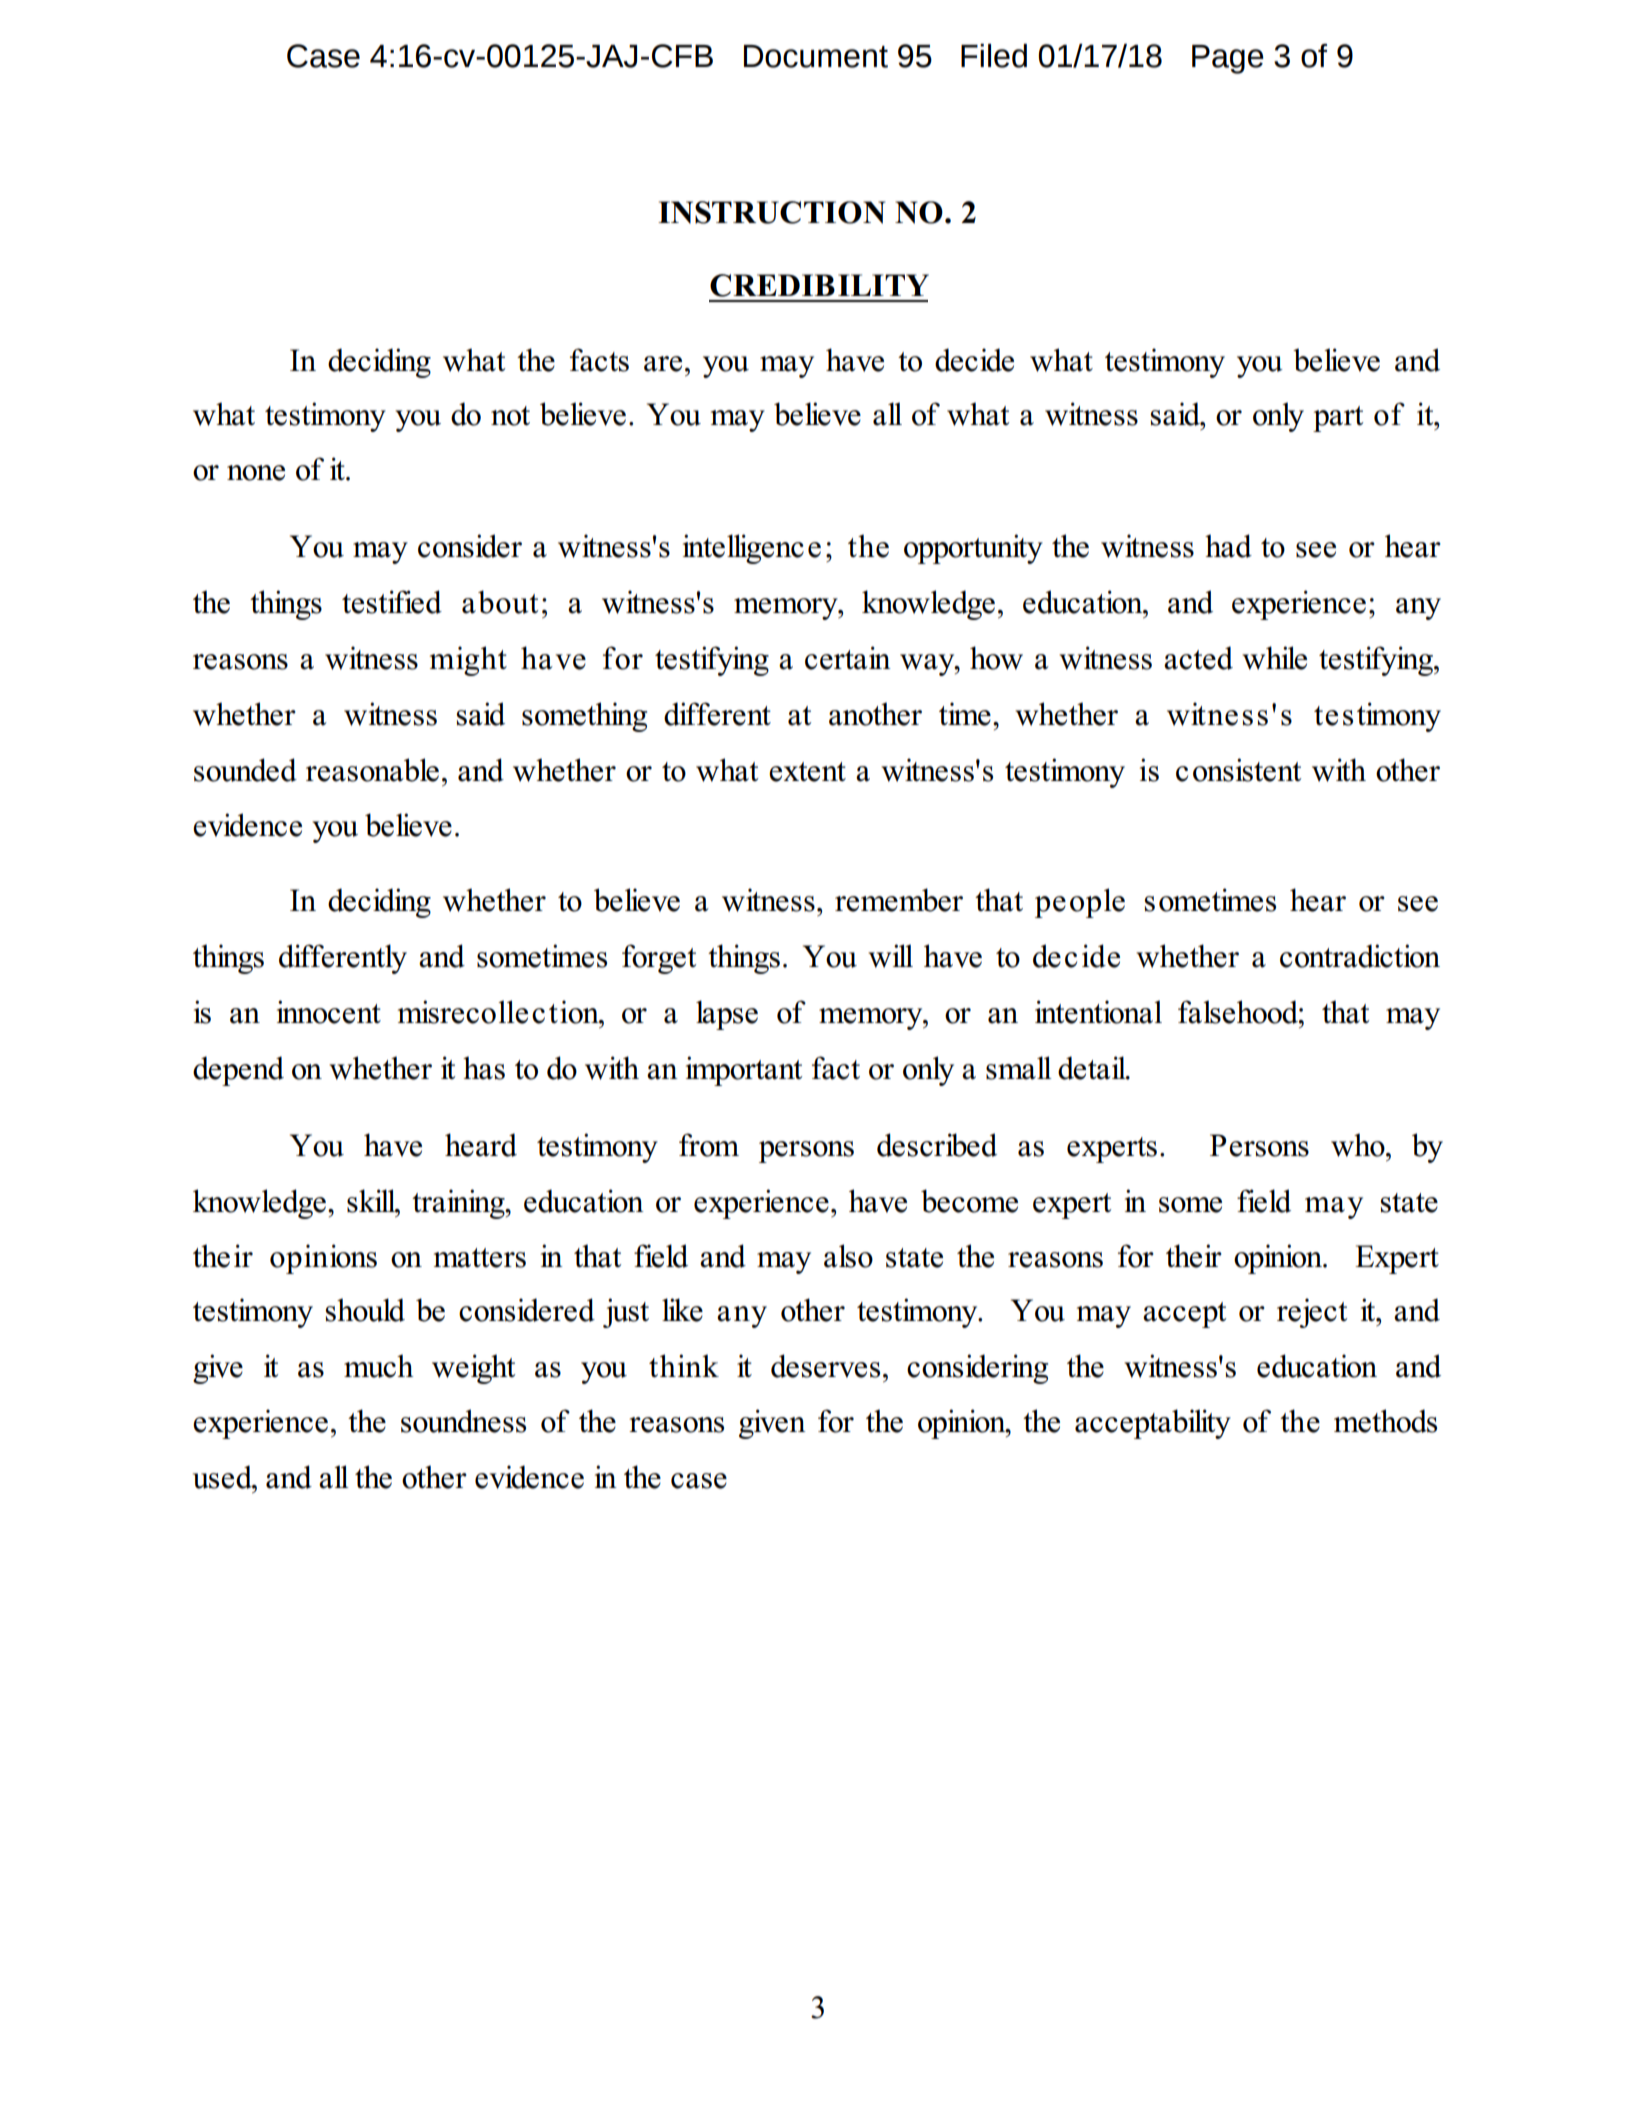 The height and width of the page is (2123, 1640). I want to click on Page, so click(1228, 59).
